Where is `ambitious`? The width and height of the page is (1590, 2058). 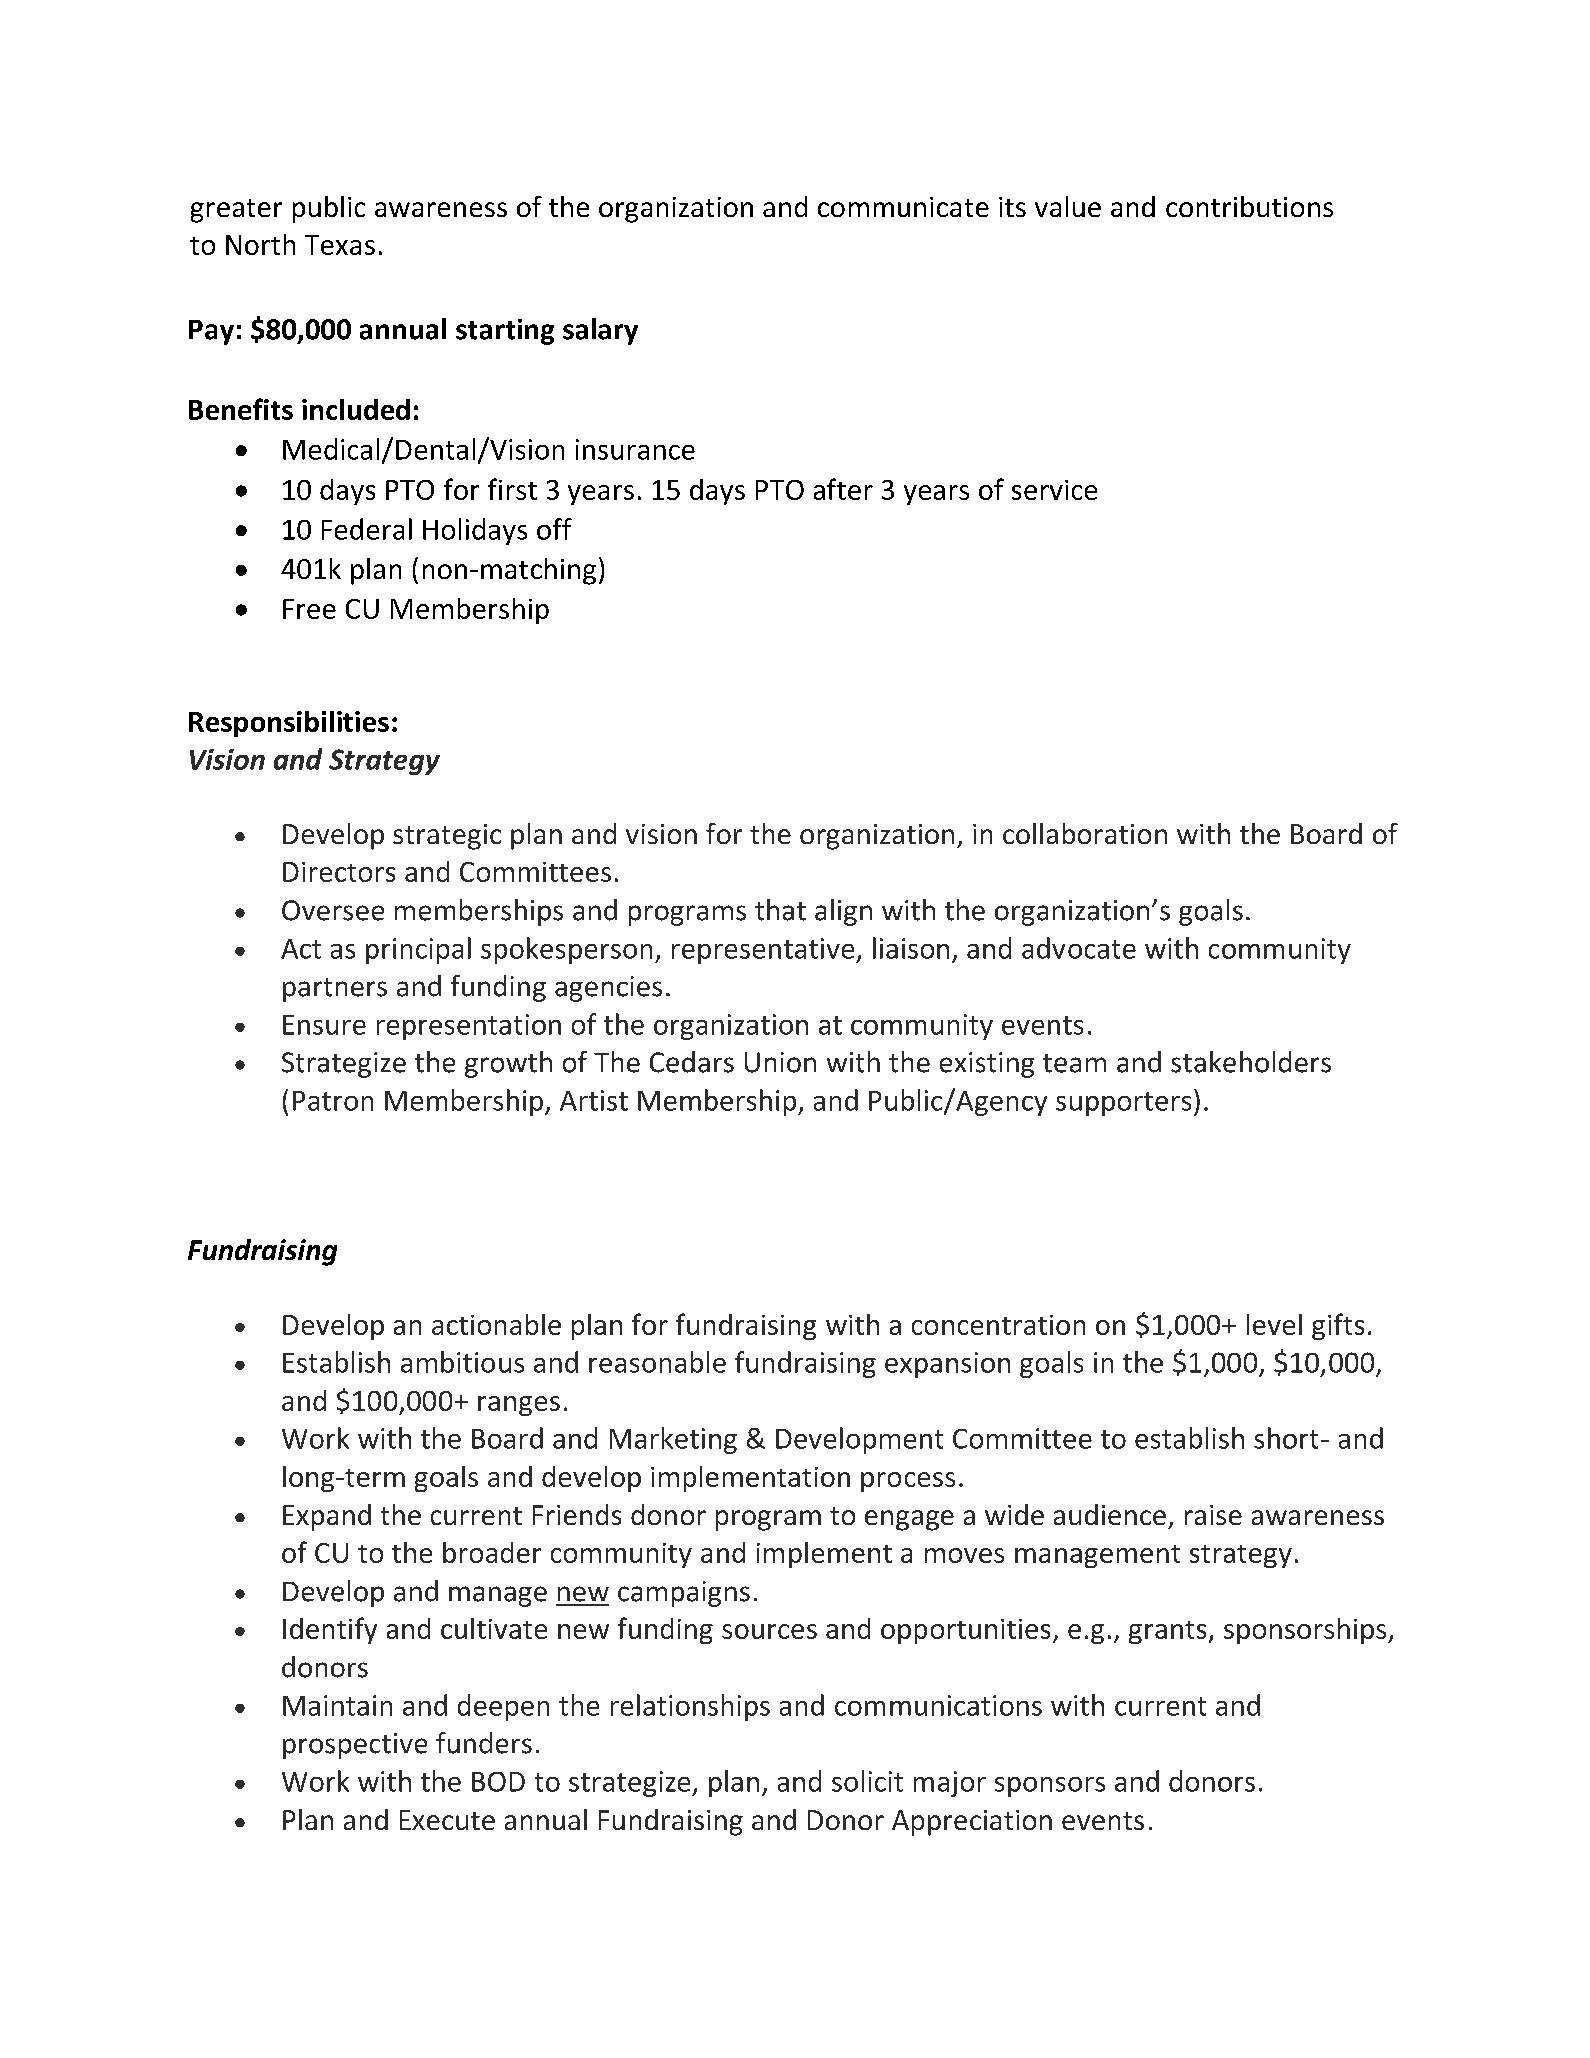
ambitious is located at coordinates (462, 1362).
